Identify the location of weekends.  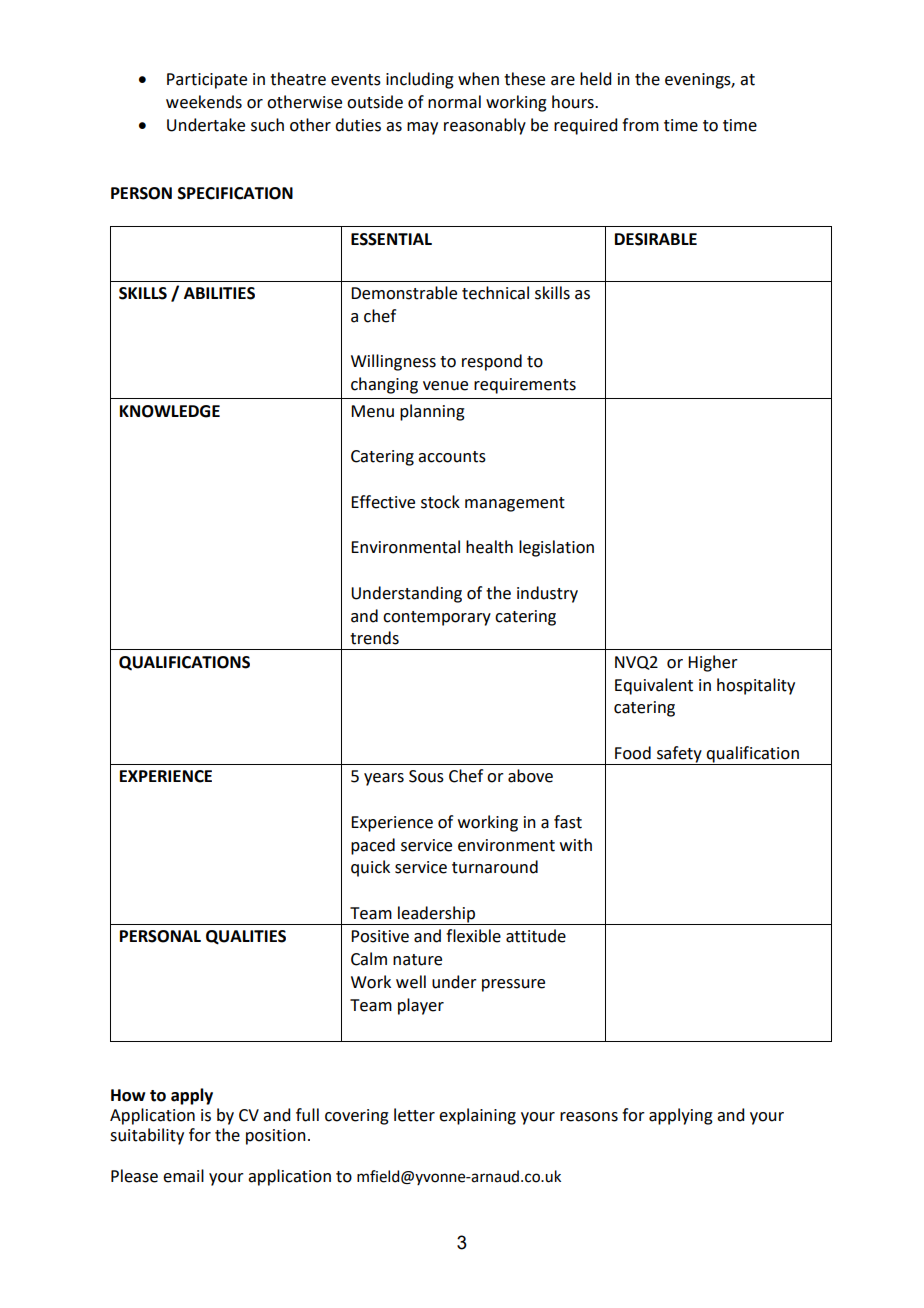
(204, 102).
